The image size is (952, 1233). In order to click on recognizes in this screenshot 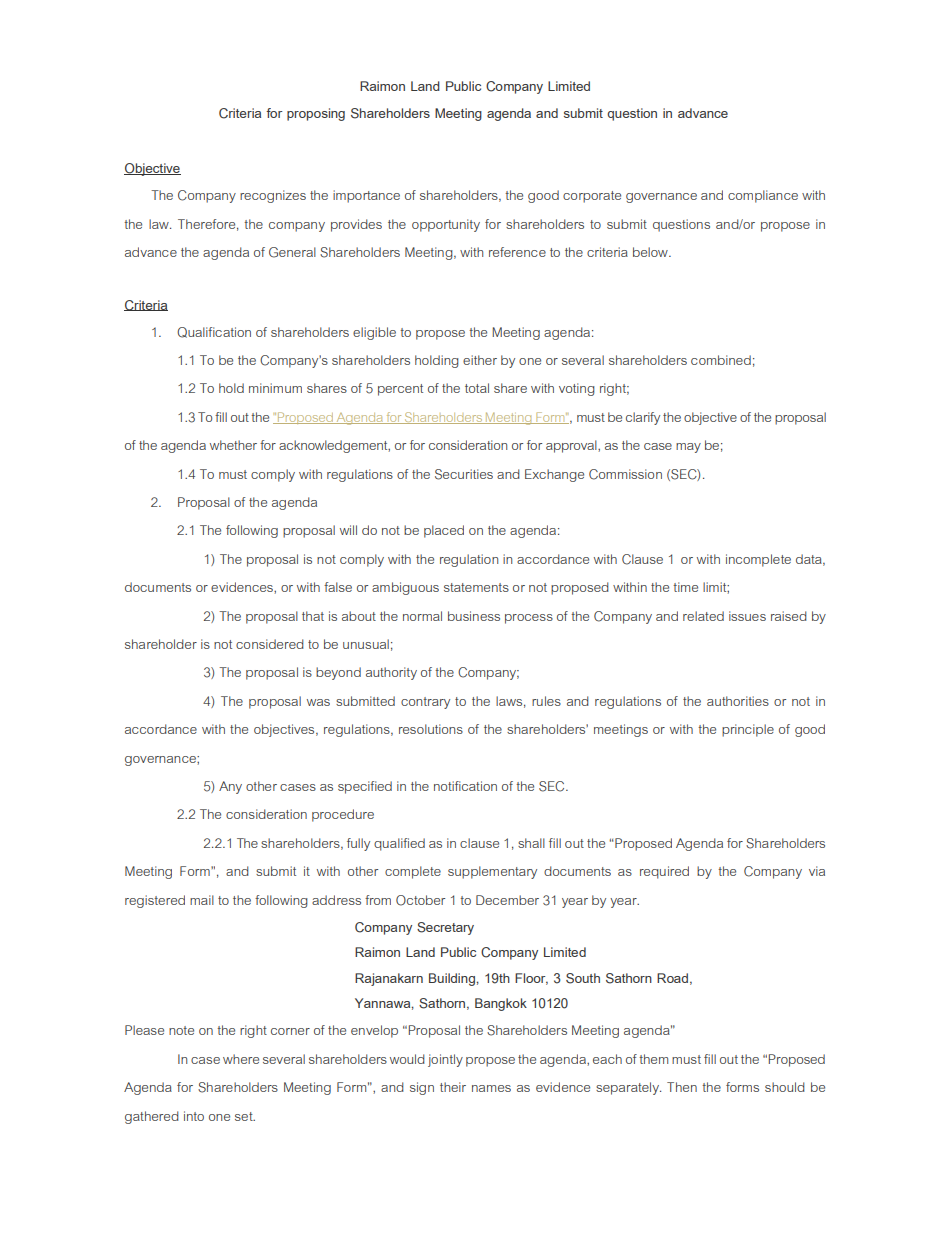, I will do `click(273, 196)`.
